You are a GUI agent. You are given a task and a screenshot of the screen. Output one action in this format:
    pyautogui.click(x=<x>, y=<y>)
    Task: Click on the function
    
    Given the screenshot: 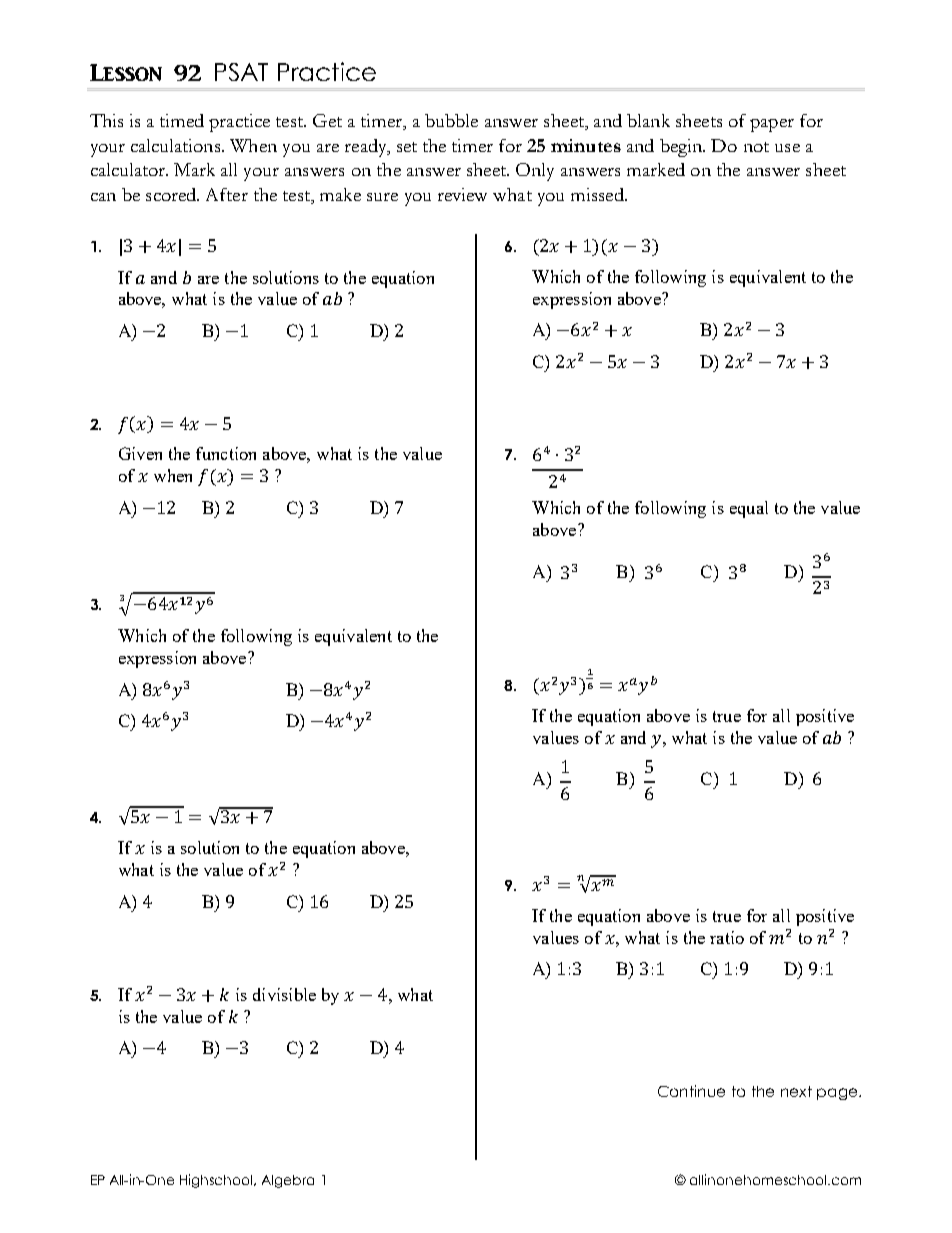 What is the action you would take?
    pyautogui.click(x=226, y=453)
